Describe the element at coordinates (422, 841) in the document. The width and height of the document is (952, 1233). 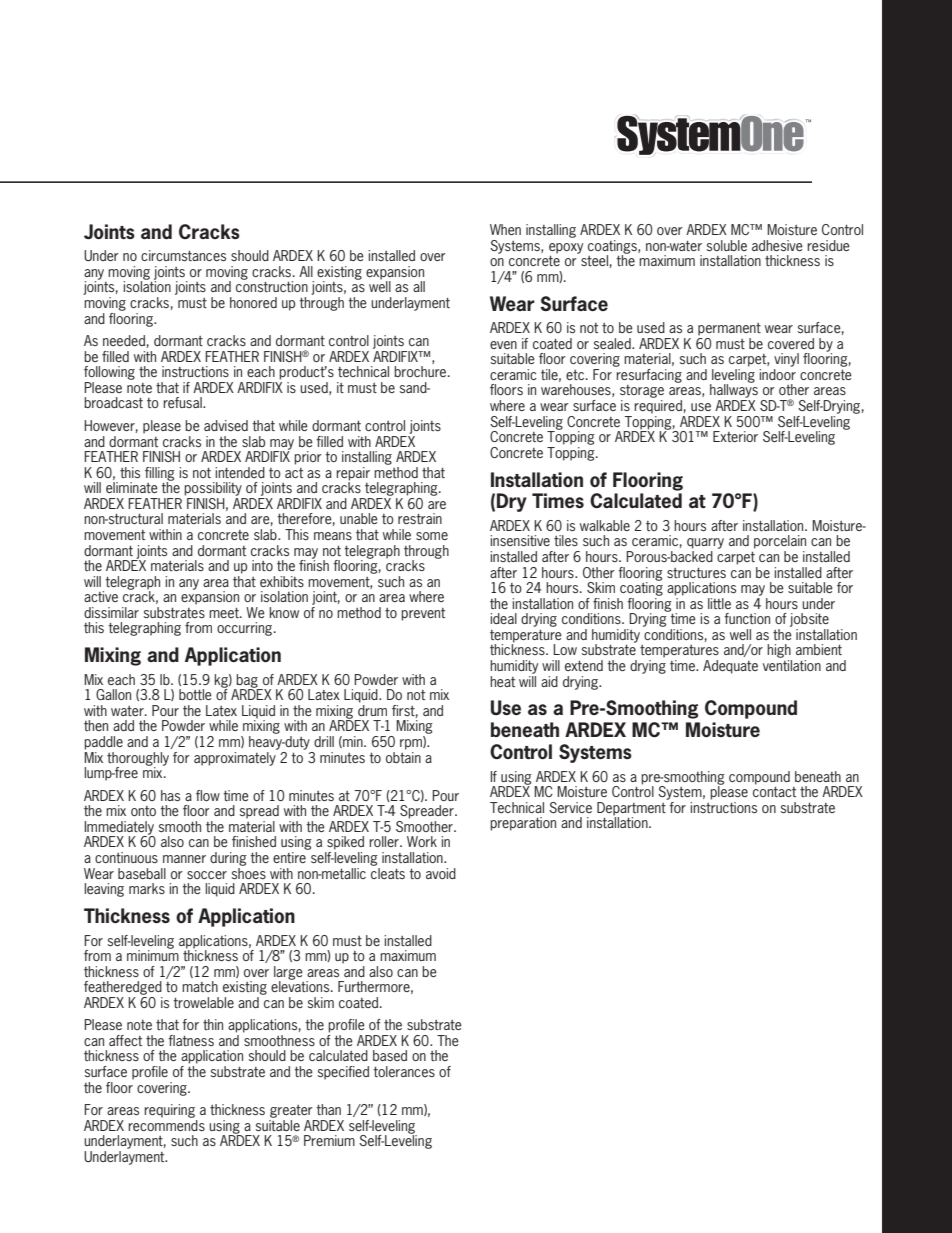
I see `Work` at that location.
